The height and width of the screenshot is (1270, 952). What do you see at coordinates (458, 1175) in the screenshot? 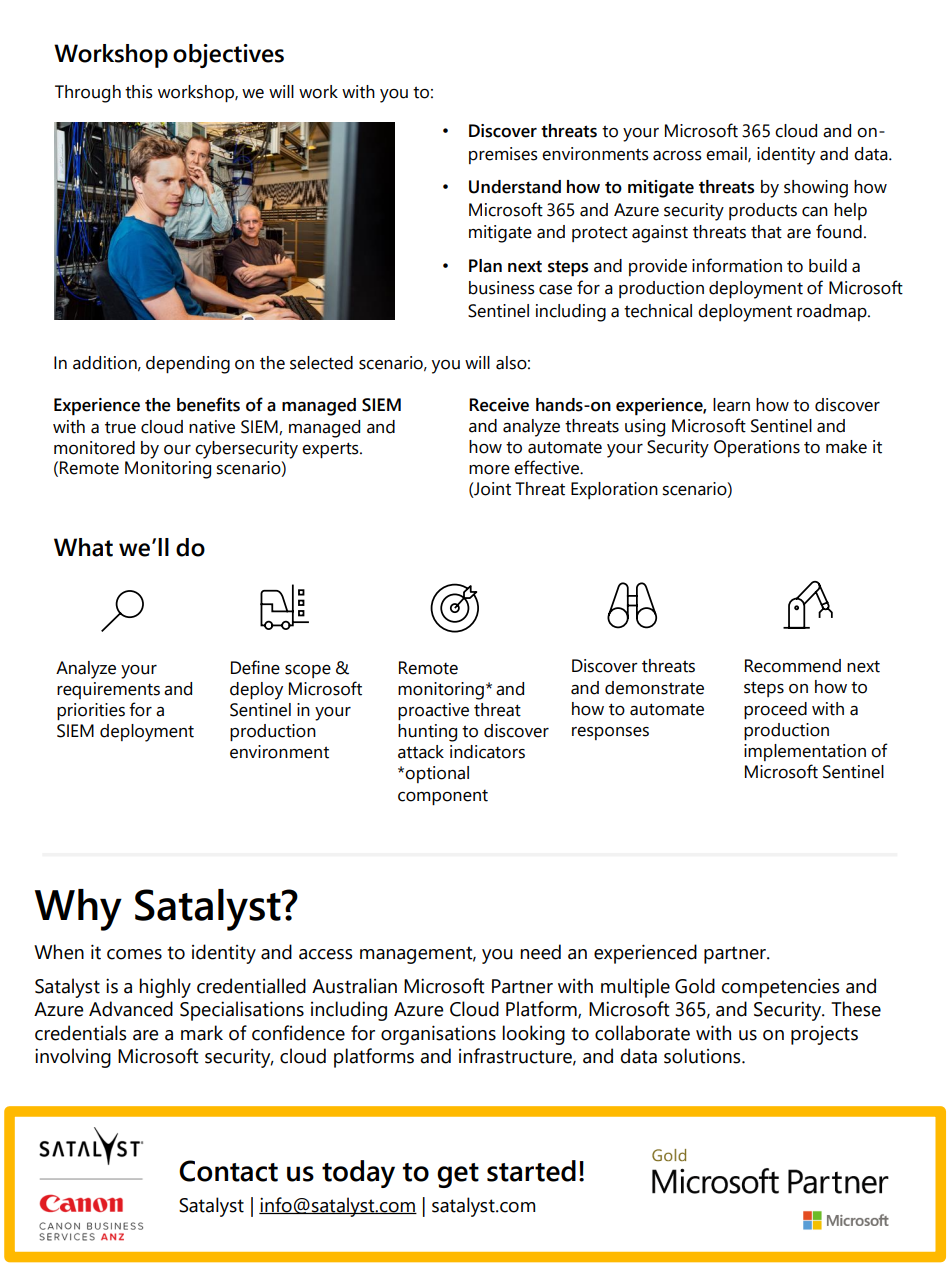
I see `get` at bounding box center [458, 1175].
